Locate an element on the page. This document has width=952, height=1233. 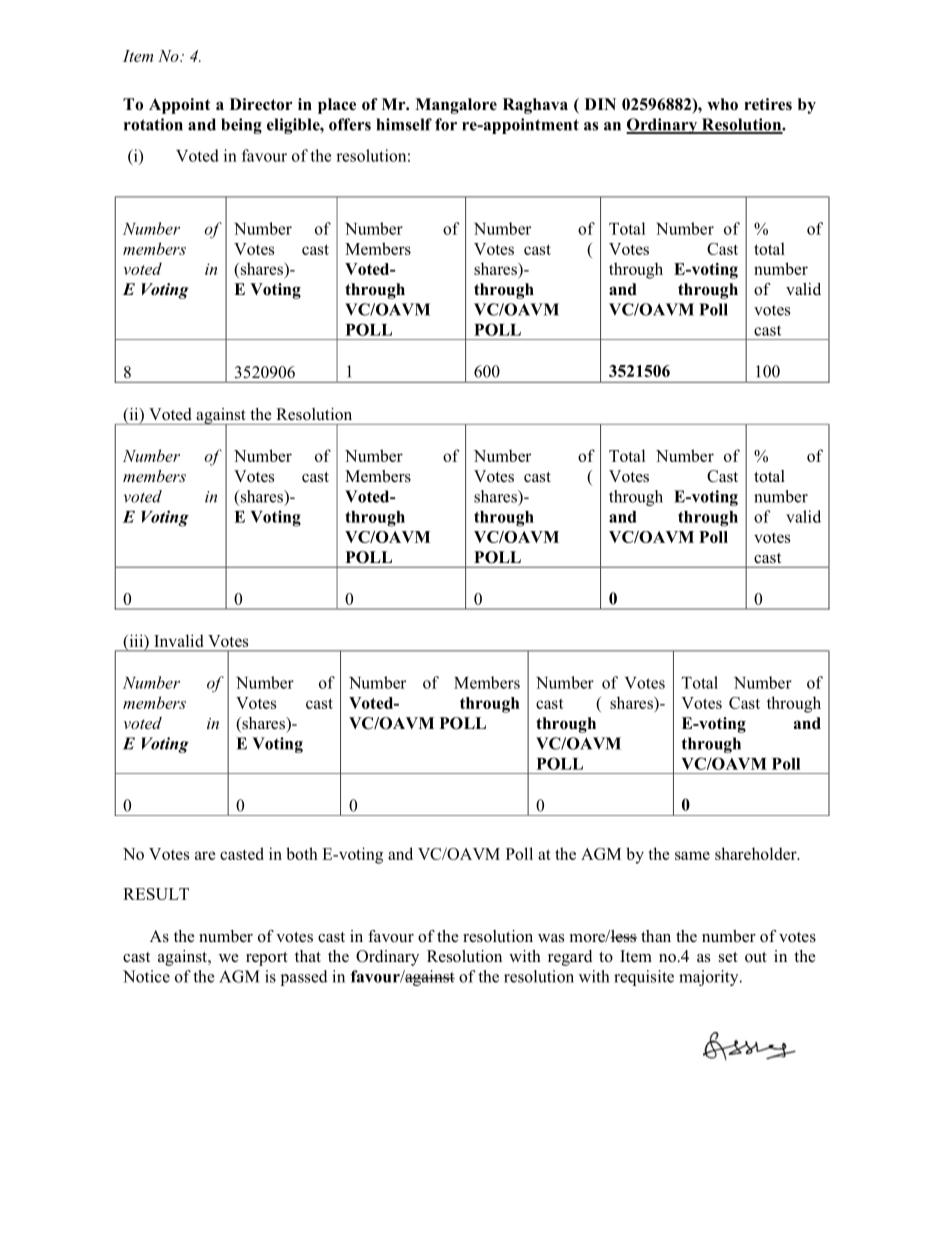
report is located at coordinates (267, 959).
